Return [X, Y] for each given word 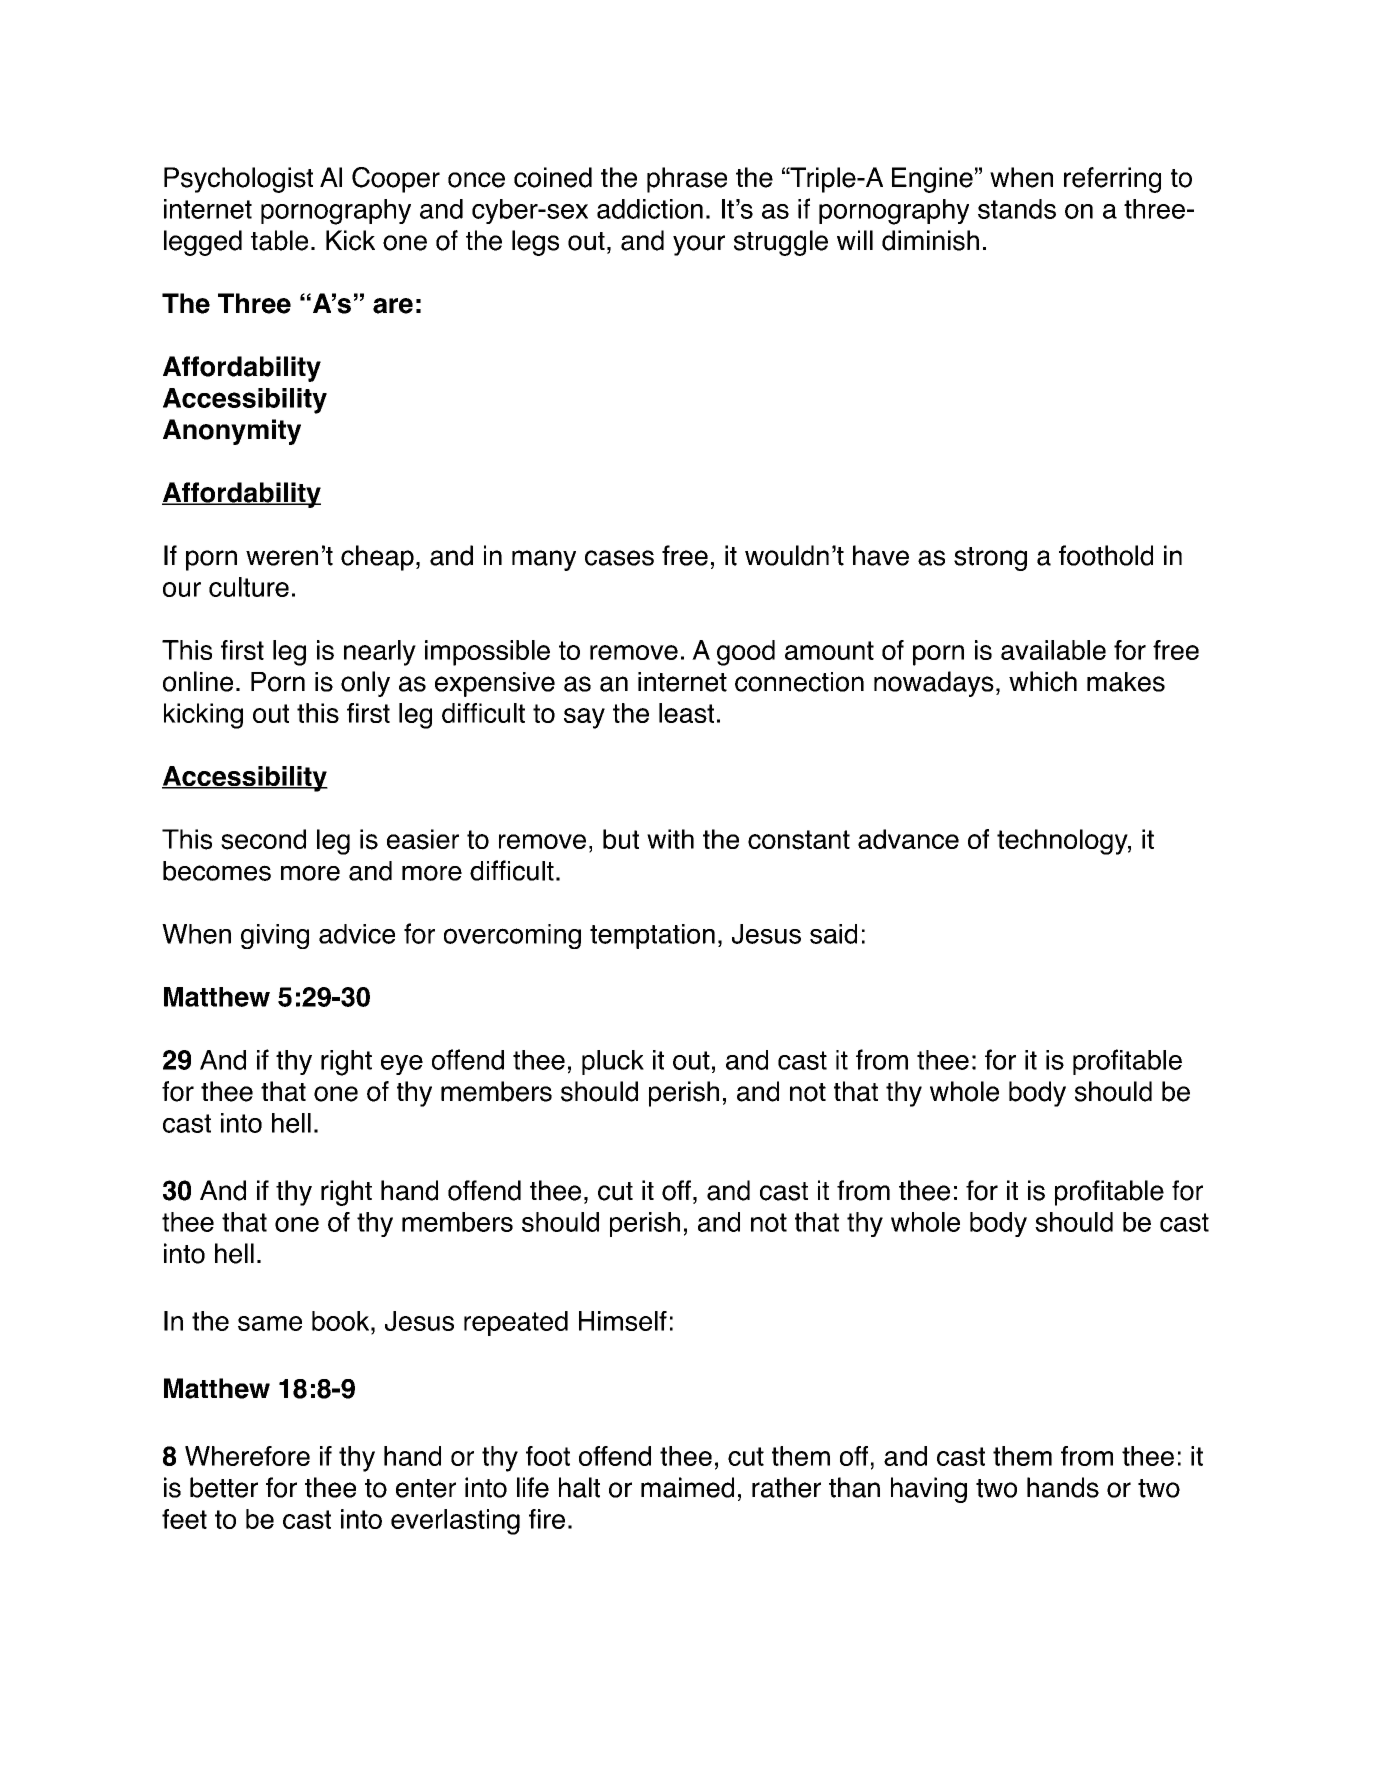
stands [1017, 209]
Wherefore [247, 1456]
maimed [687, 1487]
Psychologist [238, 180]
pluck [613, 1062]
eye [402, 1065]
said [833, 934]
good [746, 653]
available [1053, 650]
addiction [650, 209]
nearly [380, 653]
